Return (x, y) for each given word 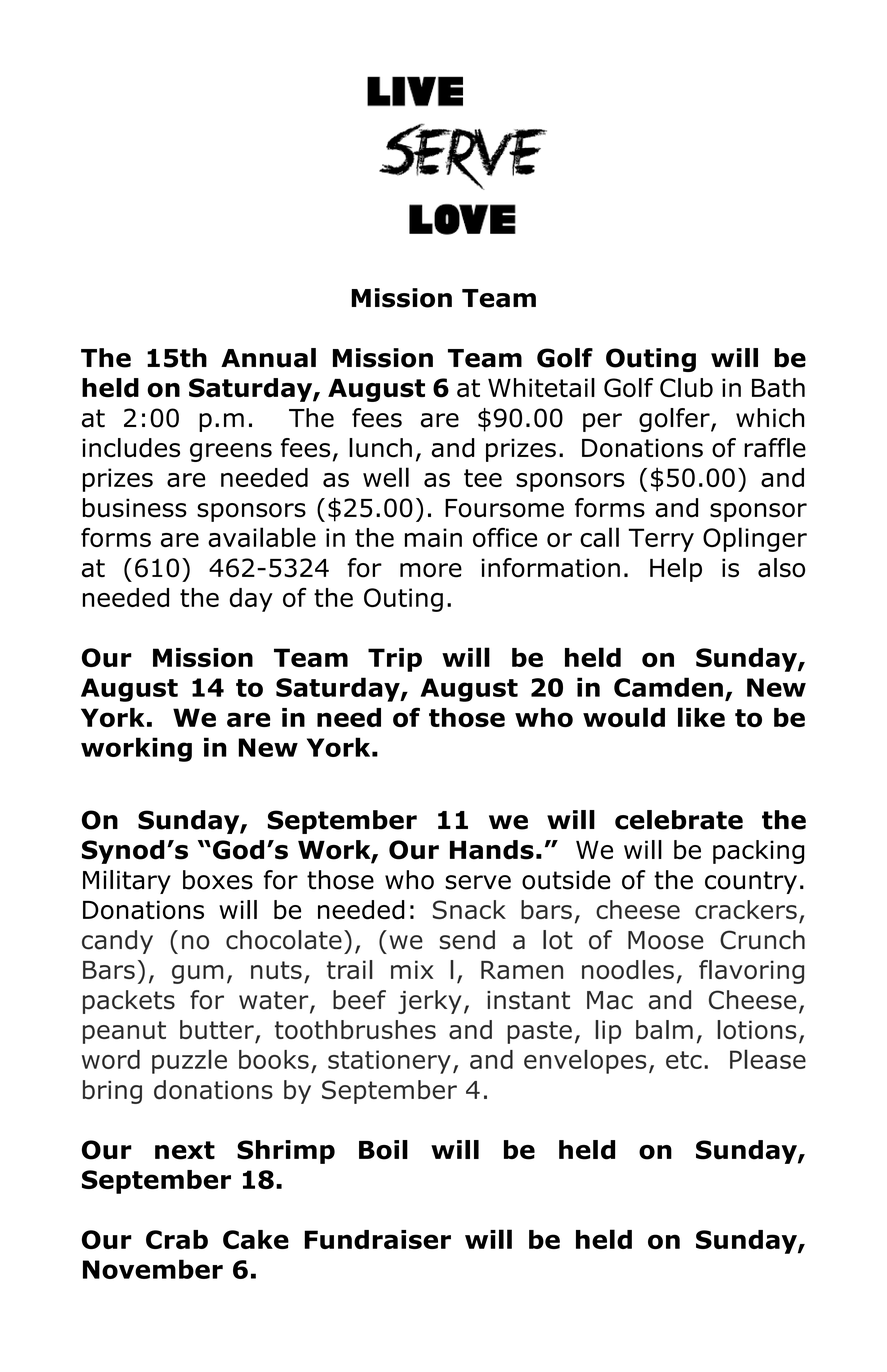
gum (197, 974)
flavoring (751, 972)
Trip (395, 660)
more (431, 570)
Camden (668, 687)
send (467, 940)
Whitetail (541, 388)
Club (686, 388)
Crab (177, 1239)
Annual (268, 358)
